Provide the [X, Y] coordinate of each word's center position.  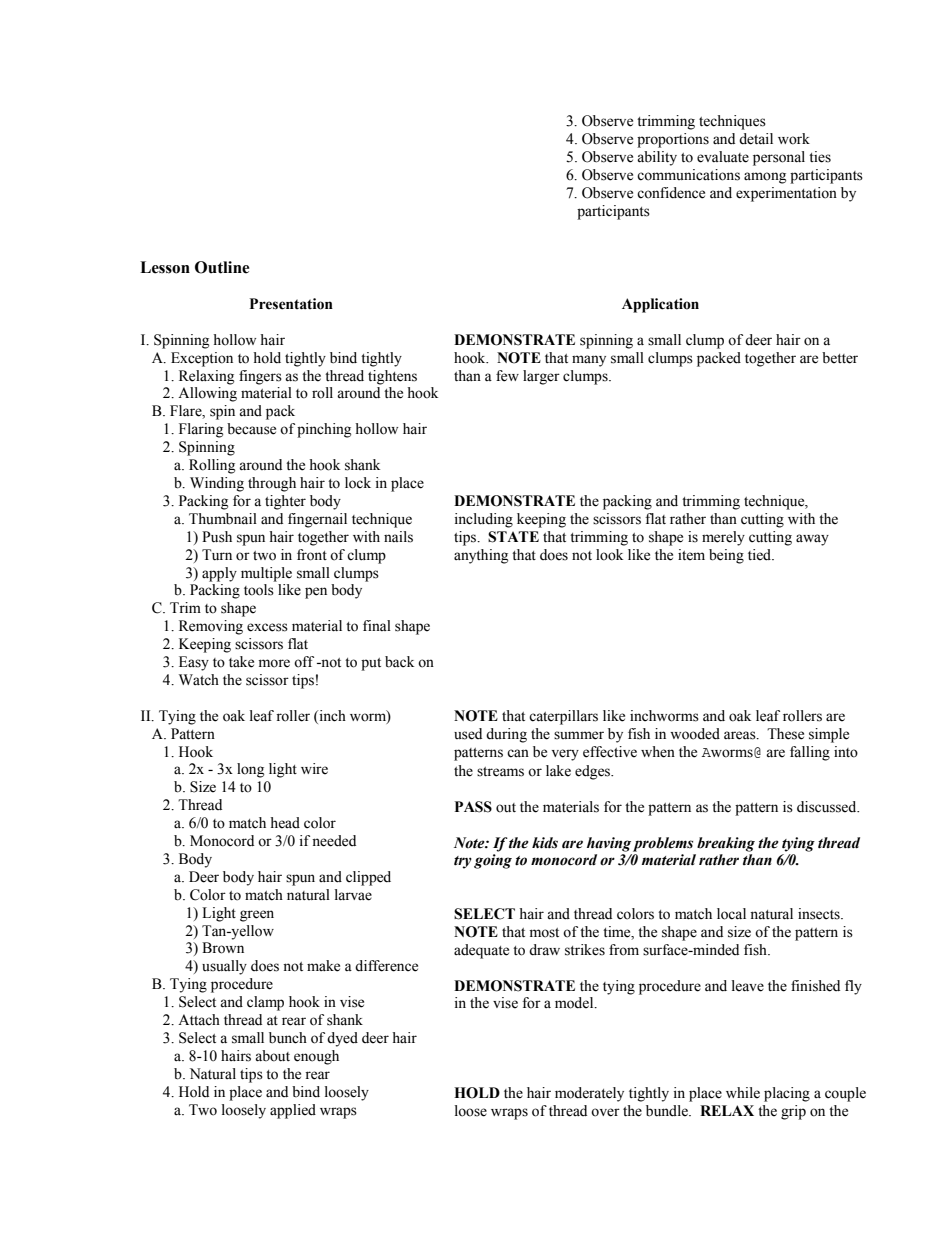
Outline [222, 267]
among [765, 178]
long [250, 770]
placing [787, 1094]
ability [657, 158]
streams [500, 772]
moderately [589, 1094]
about [272, 1056]
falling [810, 753]
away [812, 540]
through [272, 484]
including [484, 520]
